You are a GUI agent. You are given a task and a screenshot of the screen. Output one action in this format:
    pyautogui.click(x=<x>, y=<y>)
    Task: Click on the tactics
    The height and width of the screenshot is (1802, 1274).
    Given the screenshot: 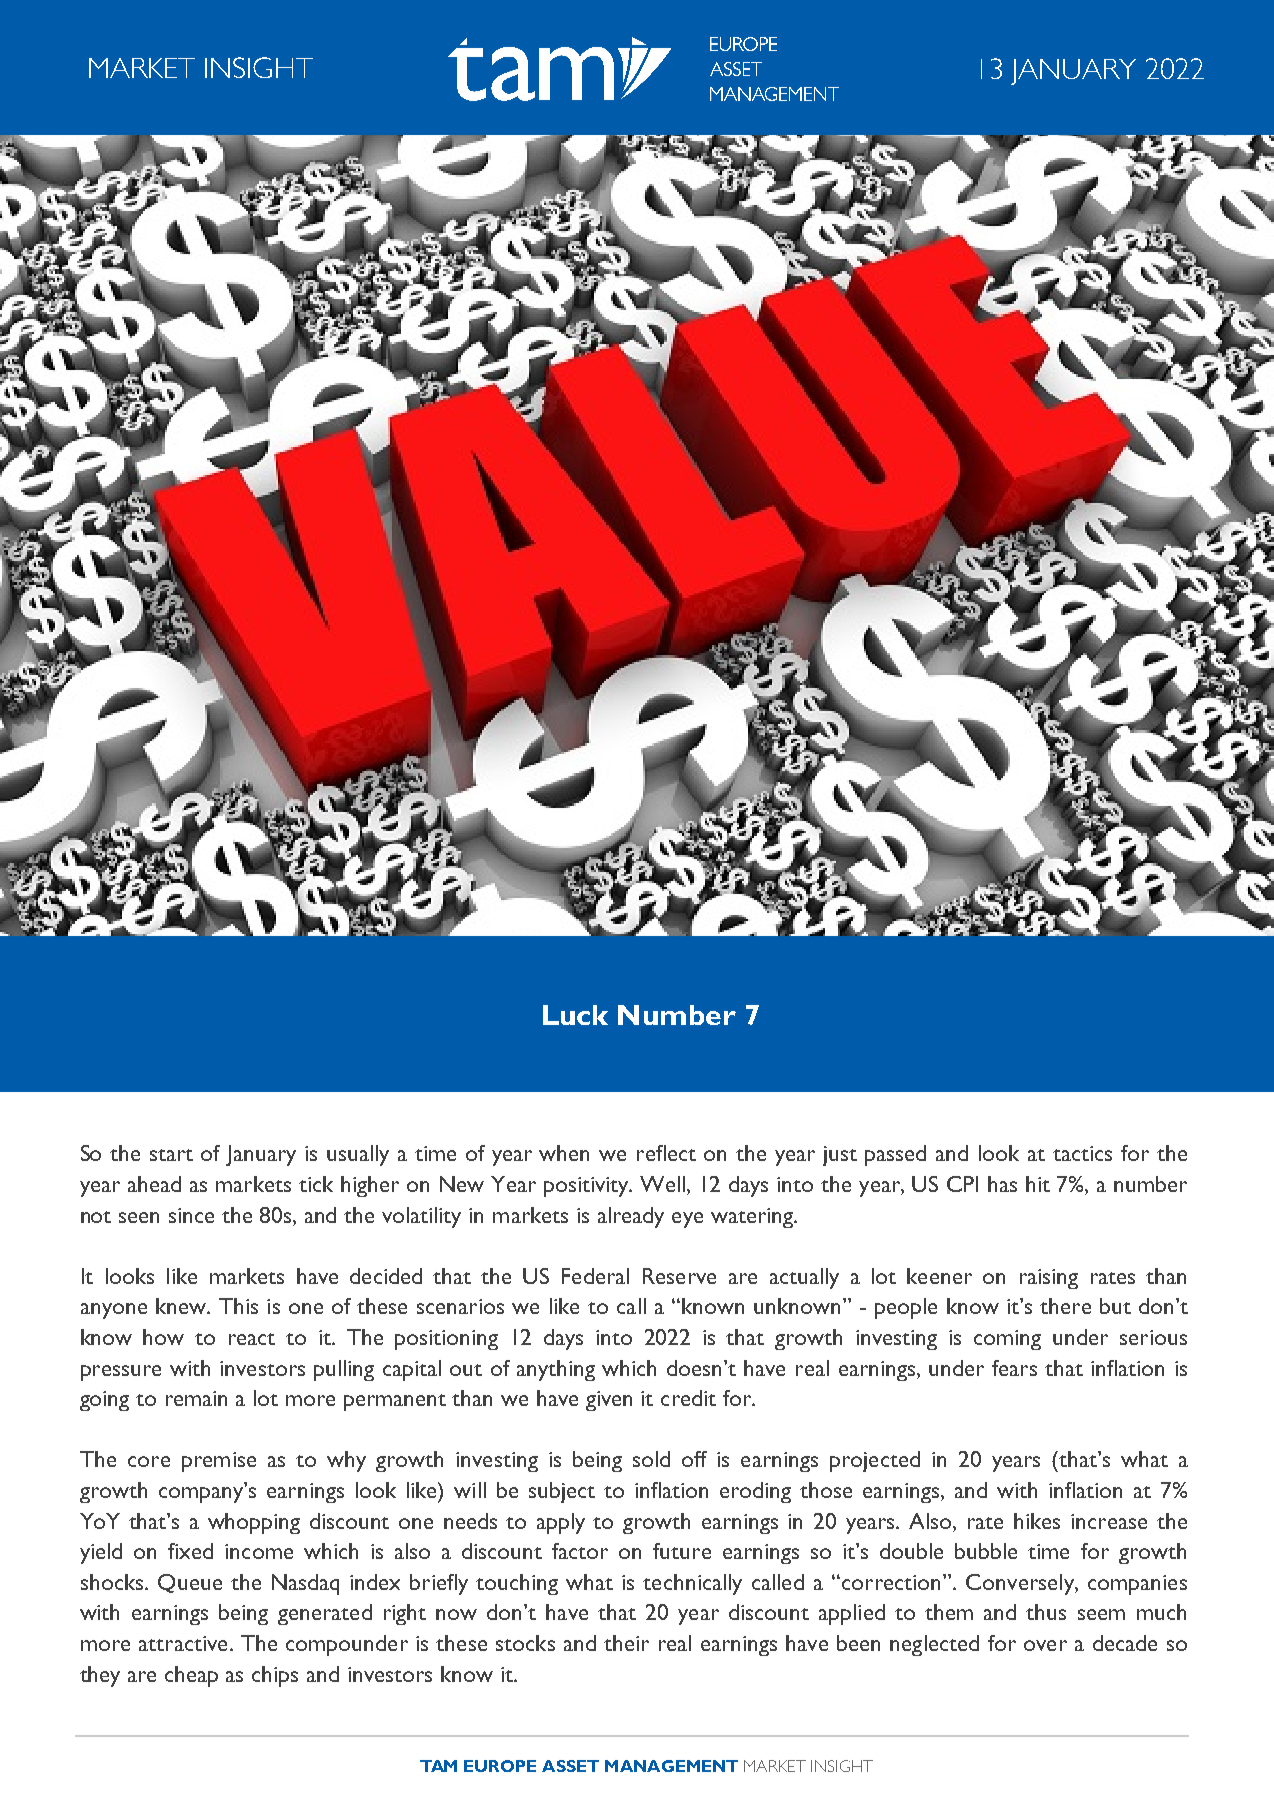 What is the action you would take?
    pyautogui.click(x=1082, y=1153)
